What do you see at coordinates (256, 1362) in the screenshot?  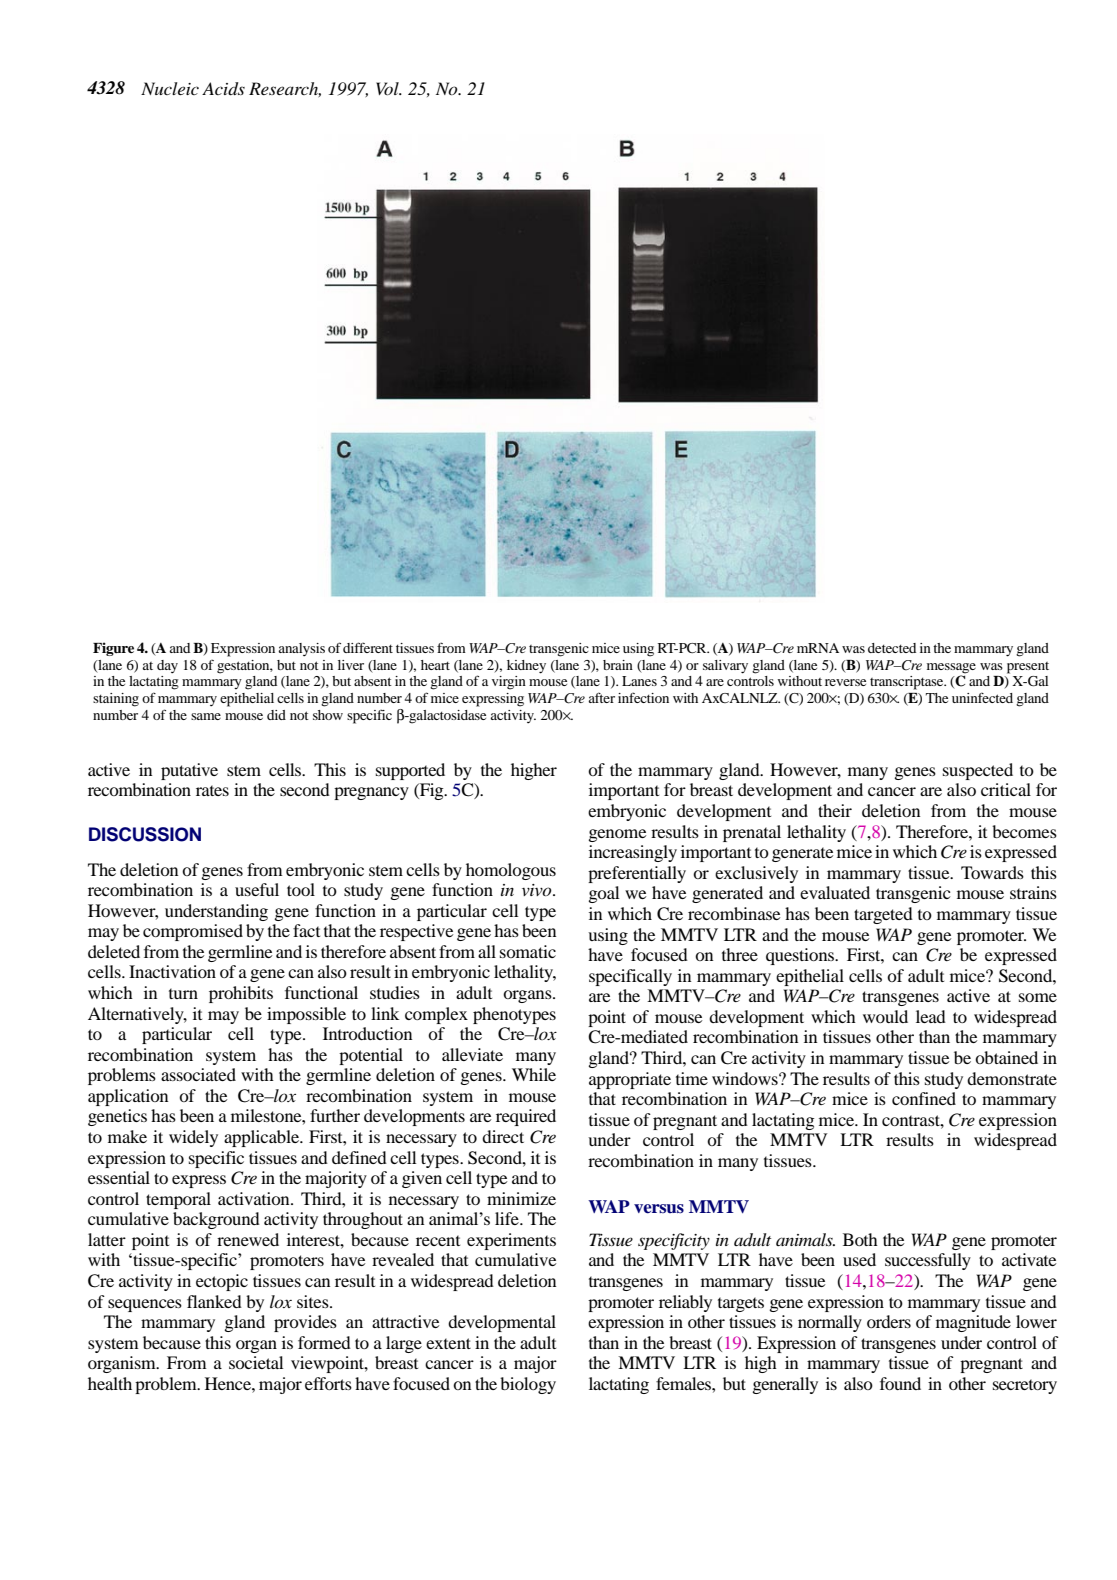 I see `societal` at bounding box center [256, 1362].
